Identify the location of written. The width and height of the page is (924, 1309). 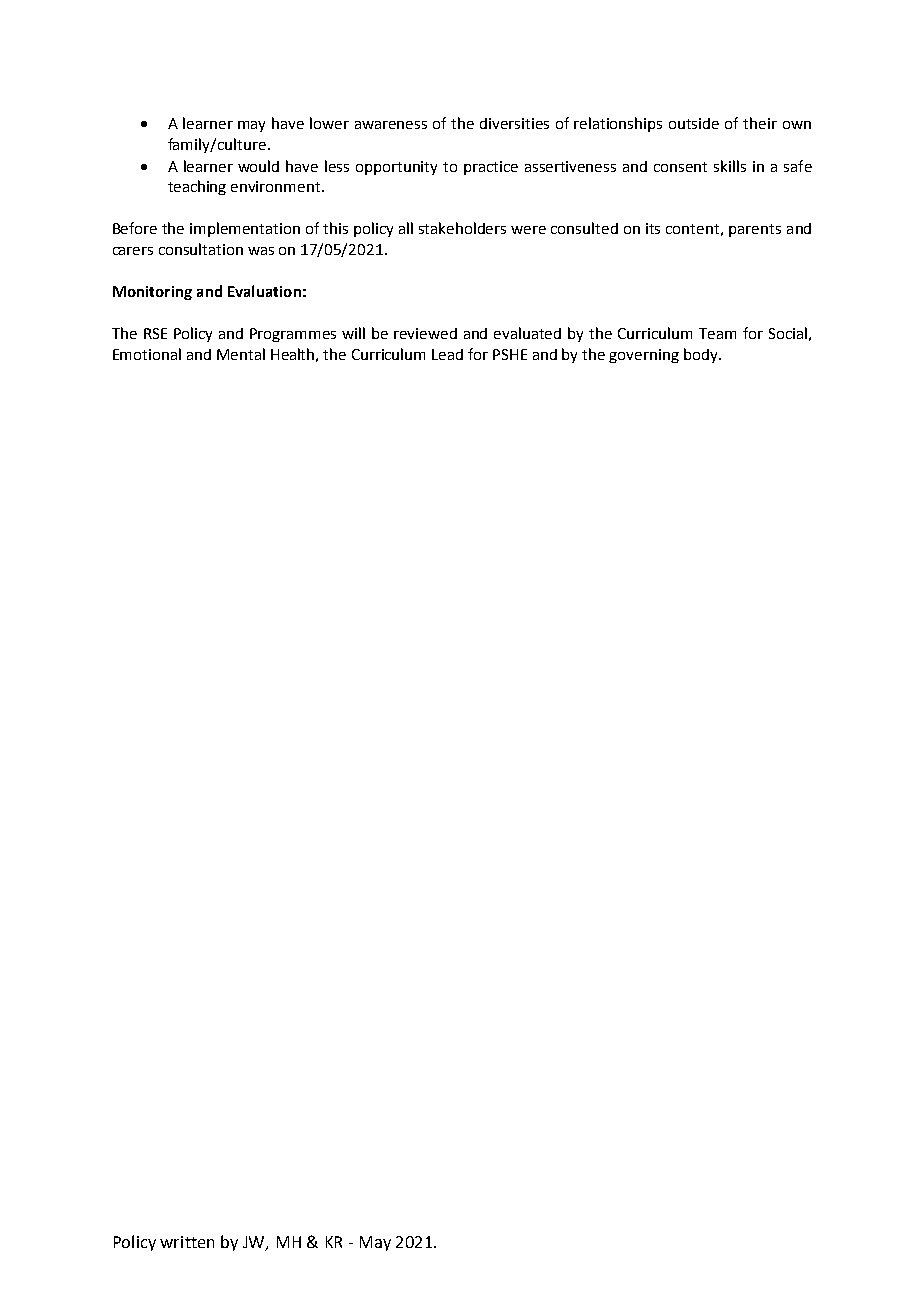
(187, 1242).
